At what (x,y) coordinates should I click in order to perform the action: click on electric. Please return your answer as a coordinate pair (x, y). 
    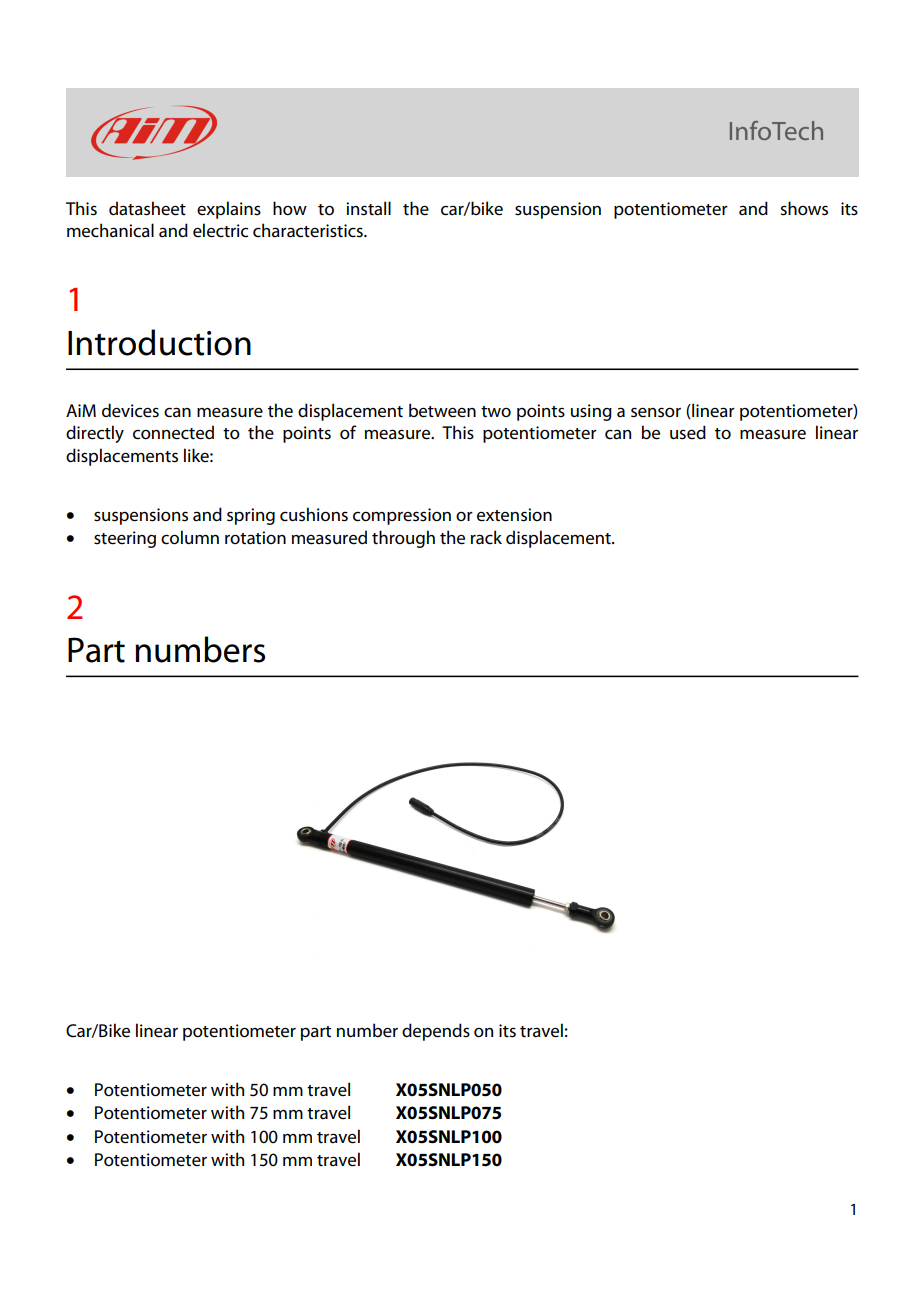
    Looking at the image, I should click on (220, 230).
